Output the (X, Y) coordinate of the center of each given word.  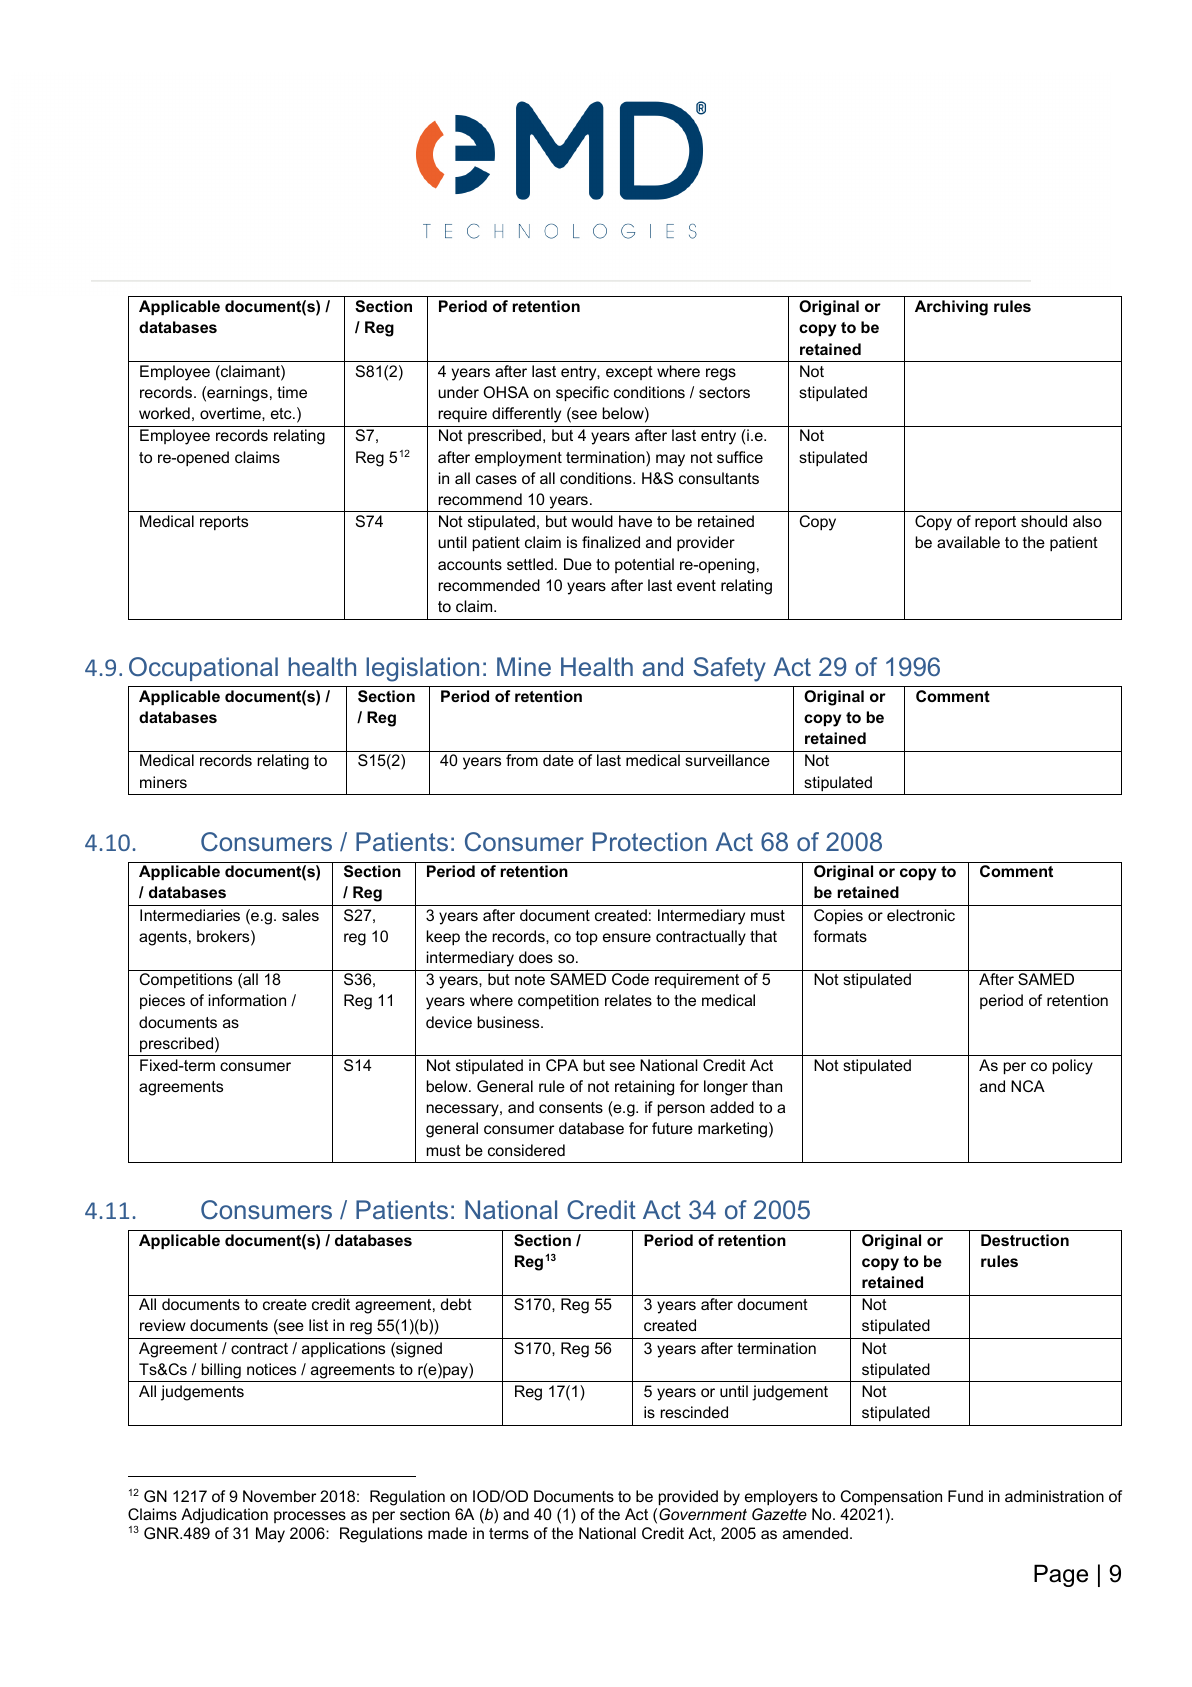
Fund (965, 1496)
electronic (921, 915)
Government (703, 1514)
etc (282, 413)
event (696, 585)
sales (300, 915)
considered (526, 1150)
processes (310, 1517)
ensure (627, 937)
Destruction (1025, 1240)
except (629, 373)
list (318, 1325)
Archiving (951, 308)
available (968, 542)
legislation (422, 669)
